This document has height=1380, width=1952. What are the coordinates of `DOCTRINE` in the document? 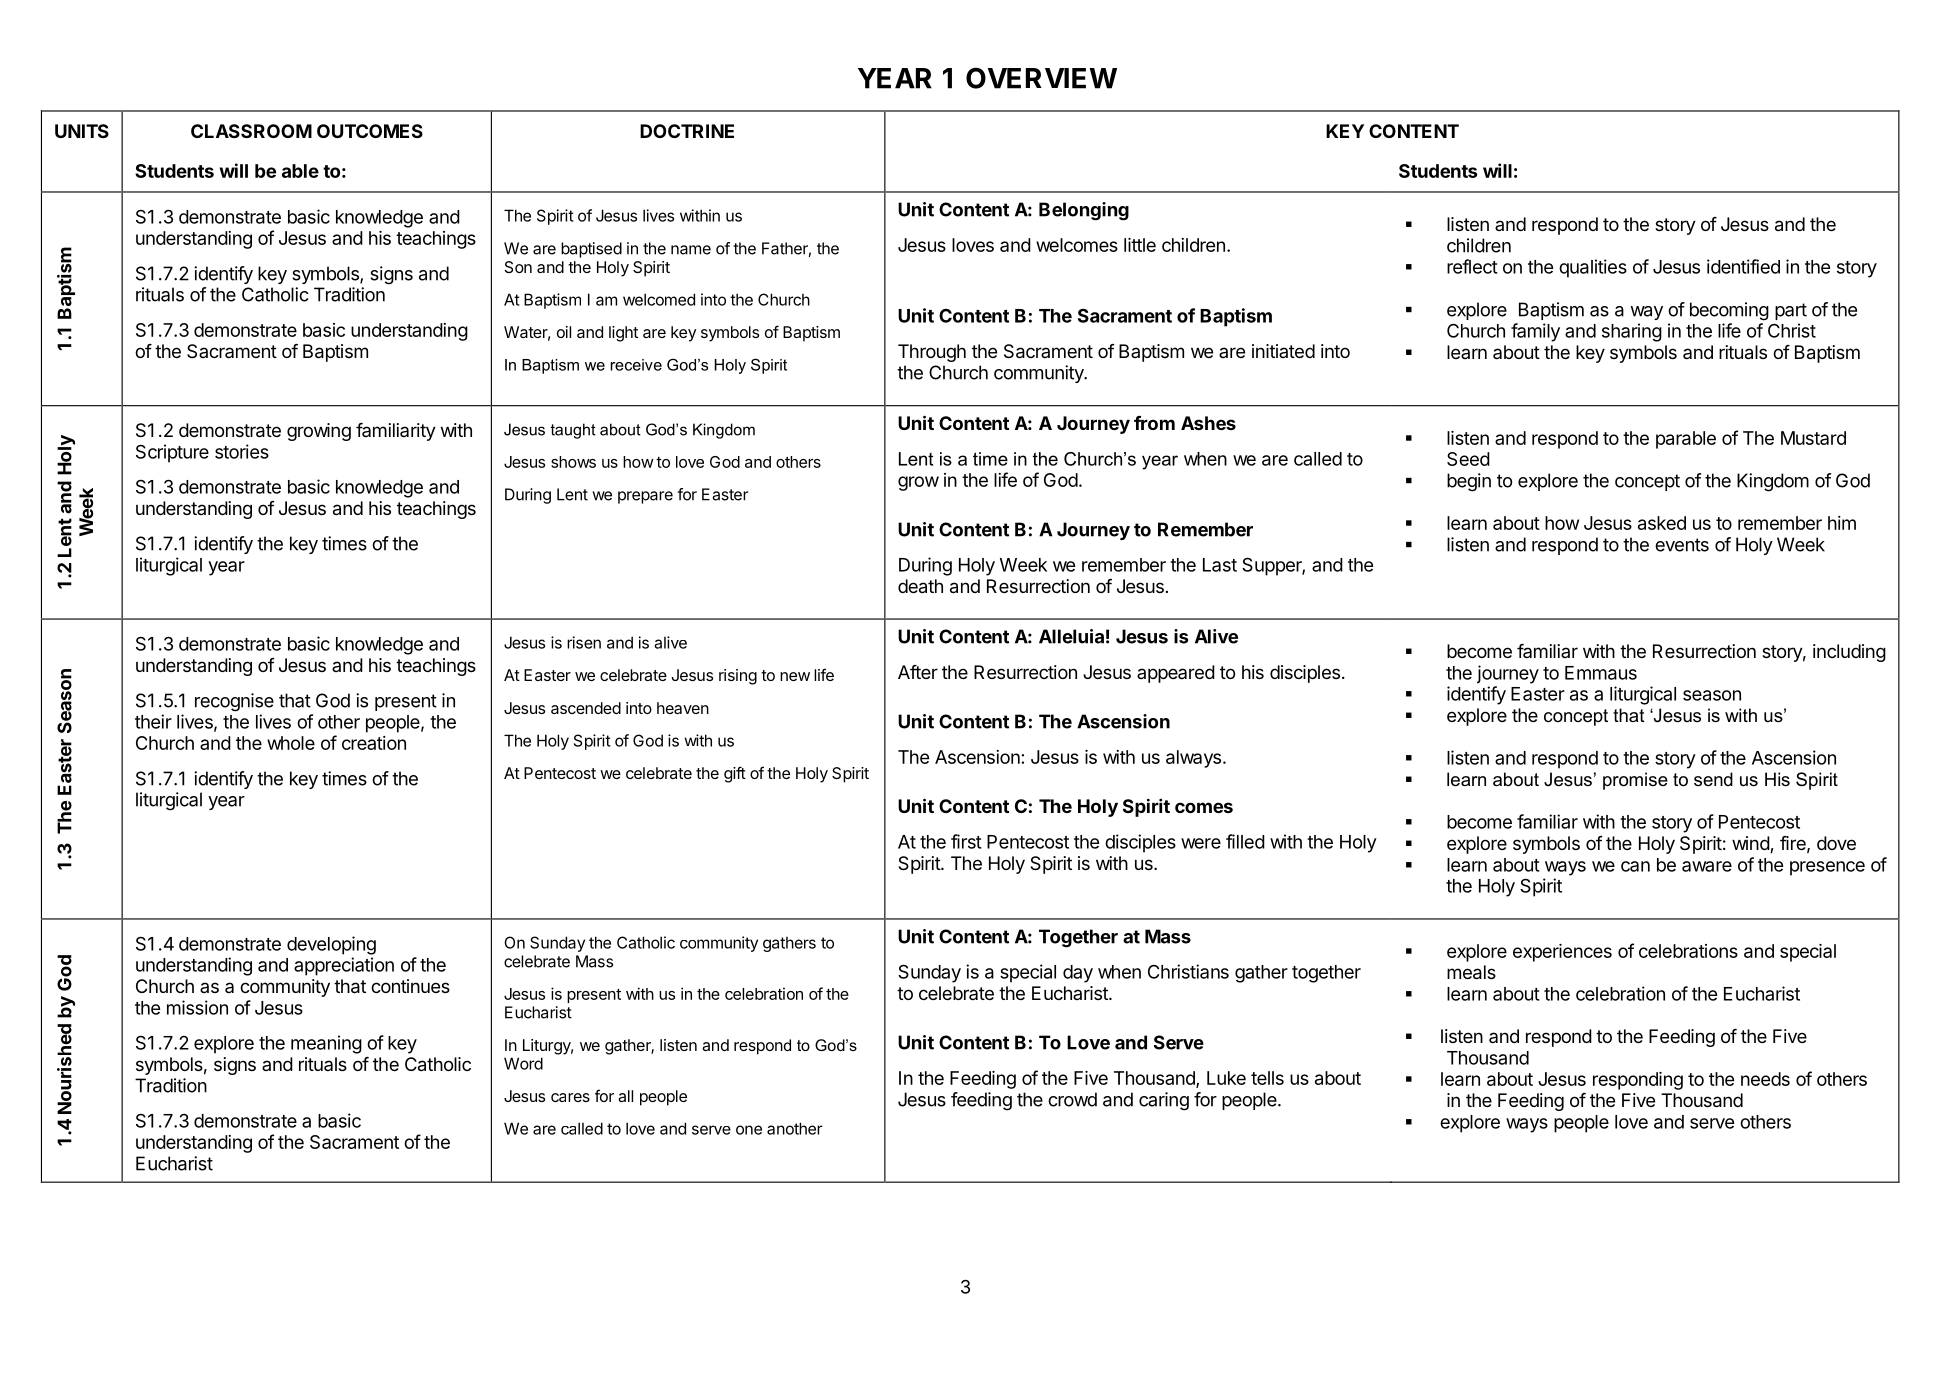 It's located at (687, 131).
